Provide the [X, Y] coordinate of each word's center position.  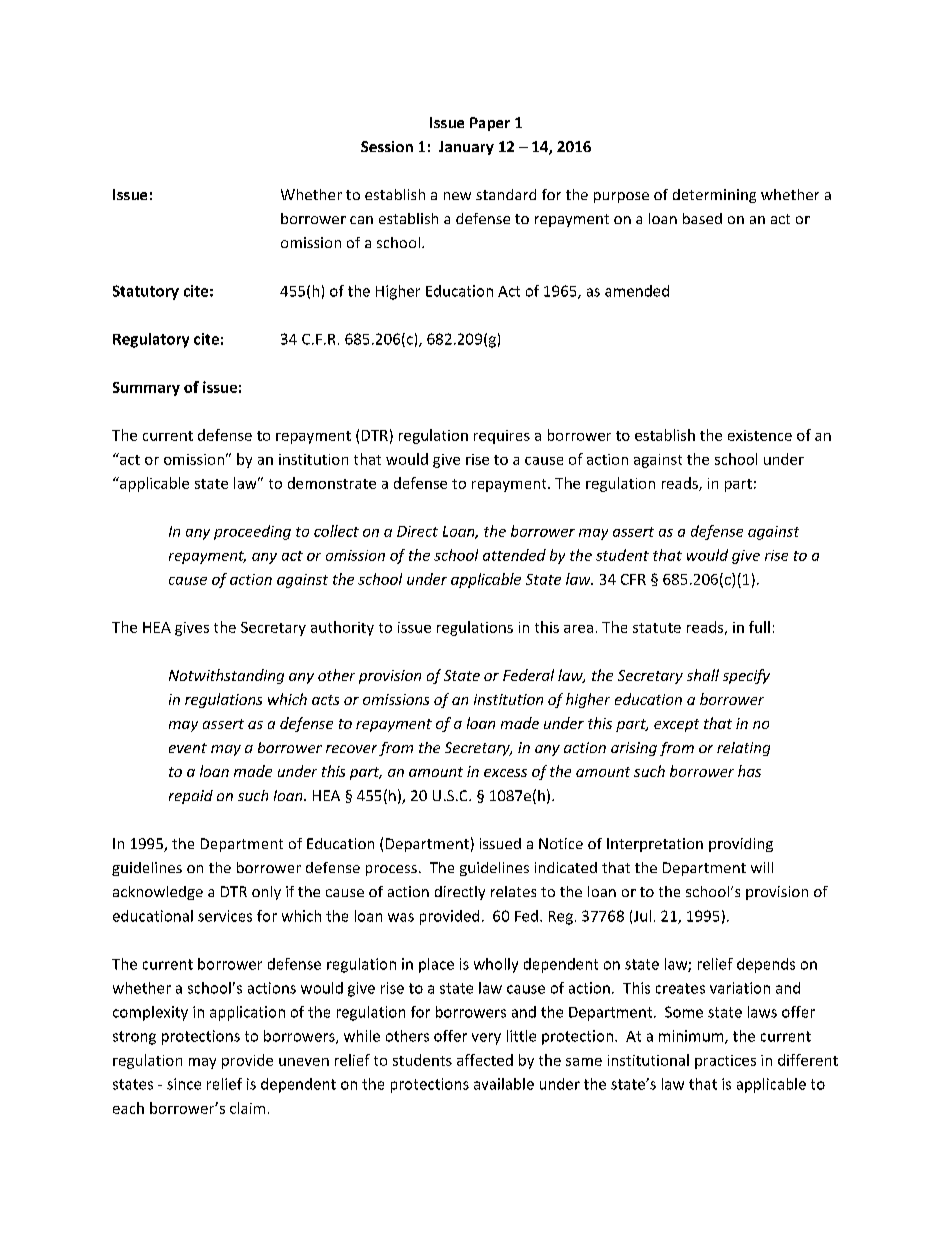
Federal [528, 675]
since [184, 1084]
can [361, 220]
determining [714, 196]
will [762, 867]
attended [514, 555]
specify [746, 676]
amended [637, 291]
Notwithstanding [226, 676]
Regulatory [151, 340]
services [225, 916]
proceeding [252, 532]
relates [513, 891]
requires [502, 437]
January [466, 148]
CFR [633, 579]
